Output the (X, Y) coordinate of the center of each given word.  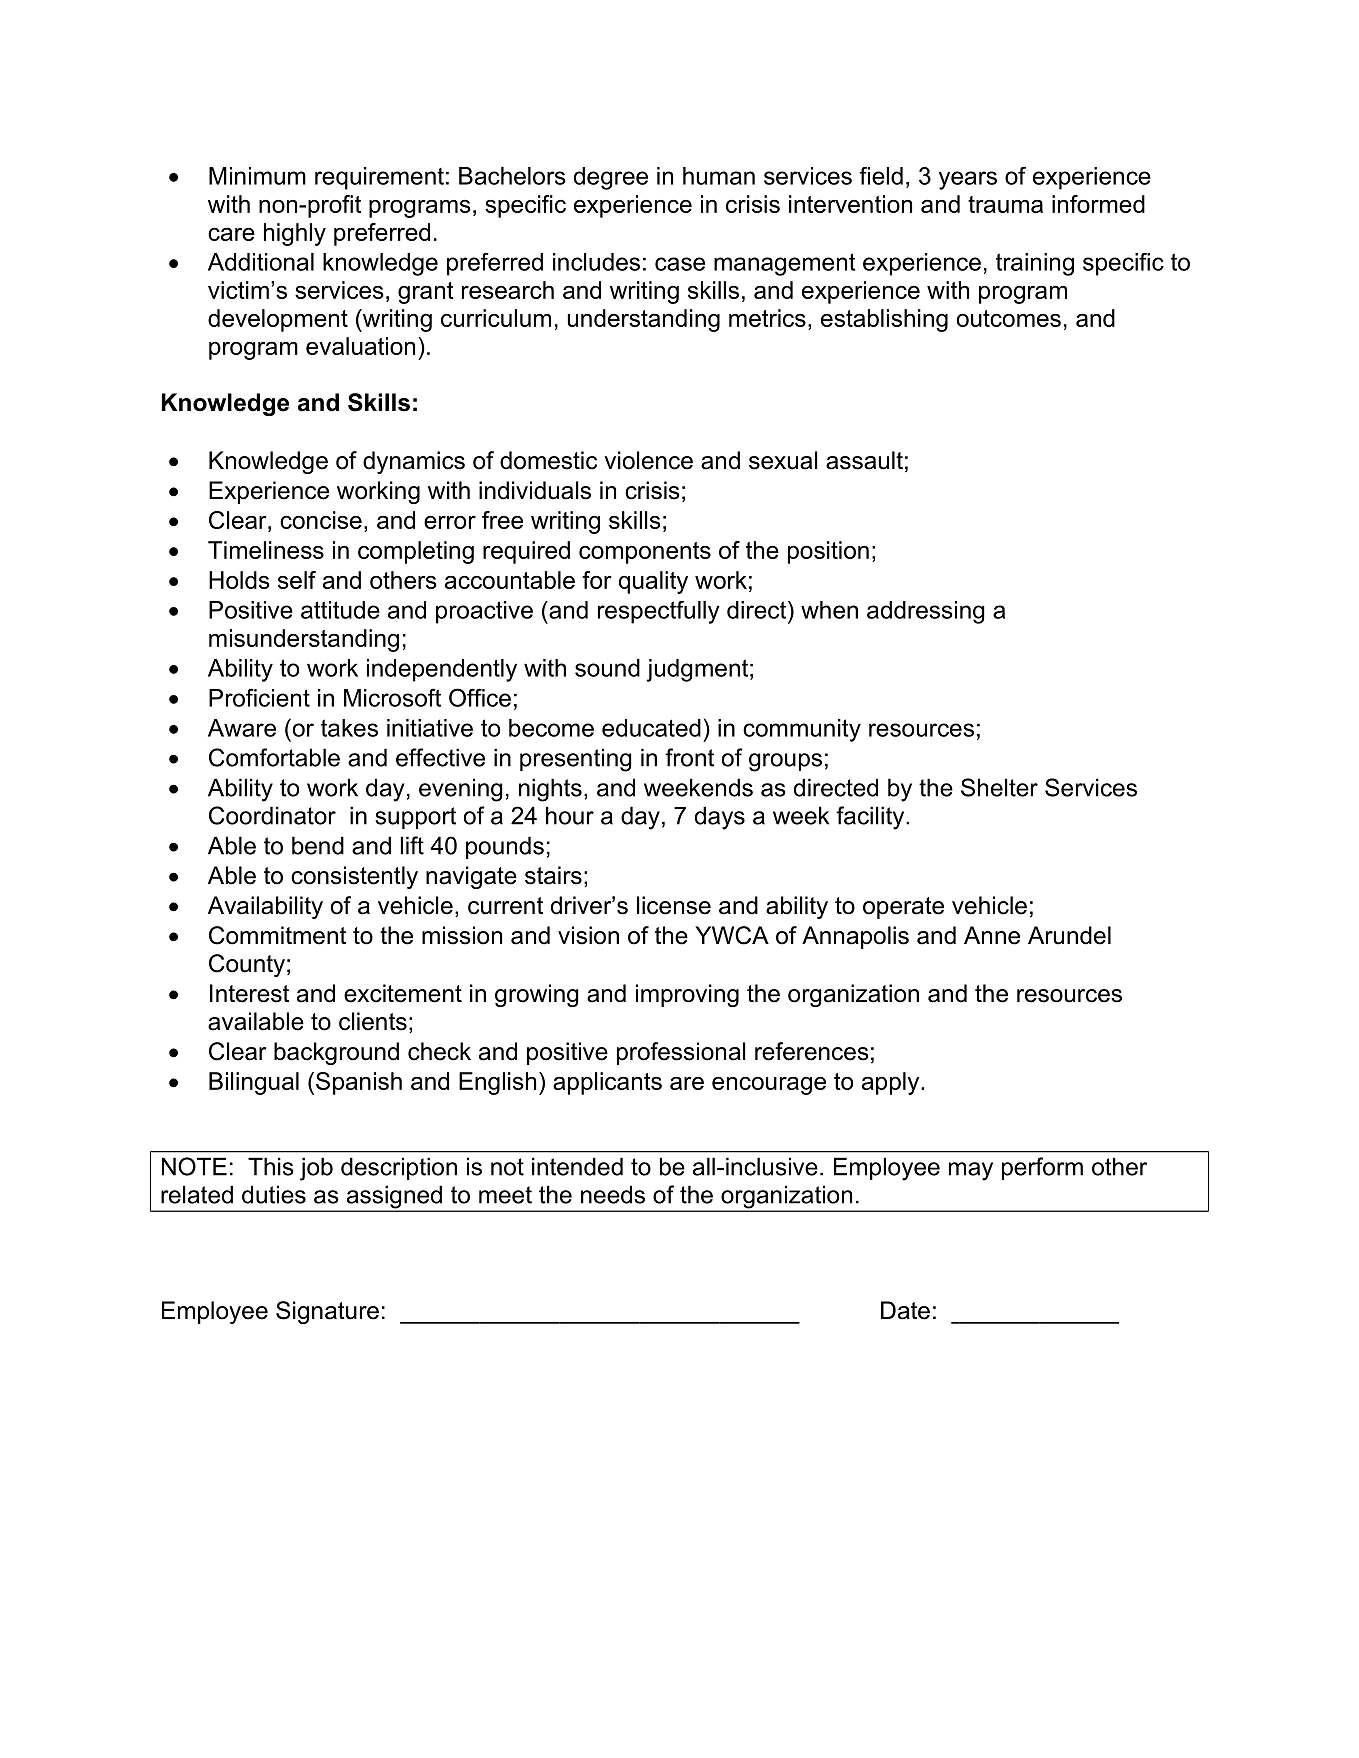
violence (648, 460)
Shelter (999, 787)
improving (687, 995)
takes (349, 728)
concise (321, 520)
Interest (249, 993)
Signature (327, 1312)
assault (864, 460)
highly (295, 234)
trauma (1005, 204)
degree (611, 178)
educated (651, 728)
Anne (992, 935)
